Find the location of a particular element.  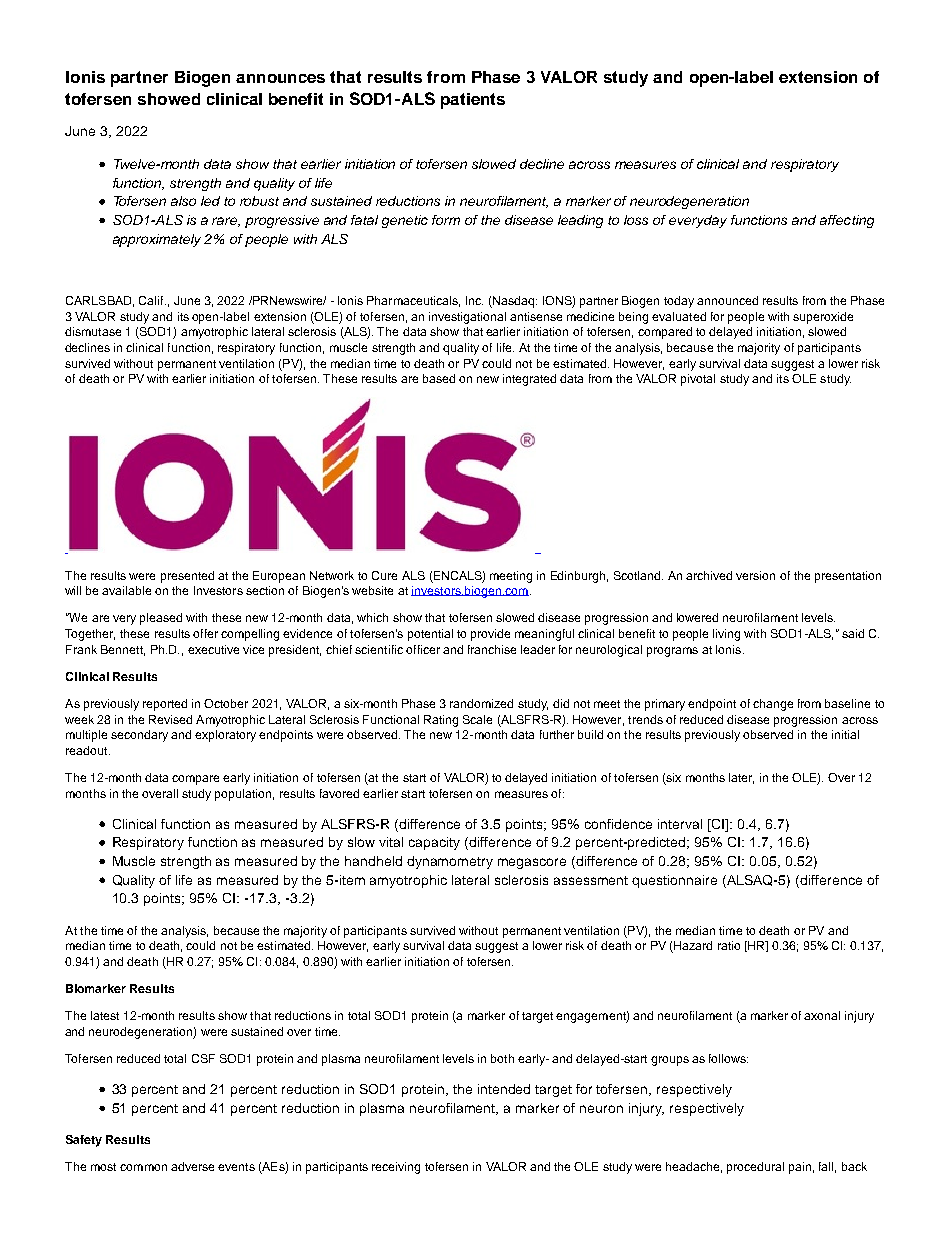

latest is located at coordinates (105, 1015).
